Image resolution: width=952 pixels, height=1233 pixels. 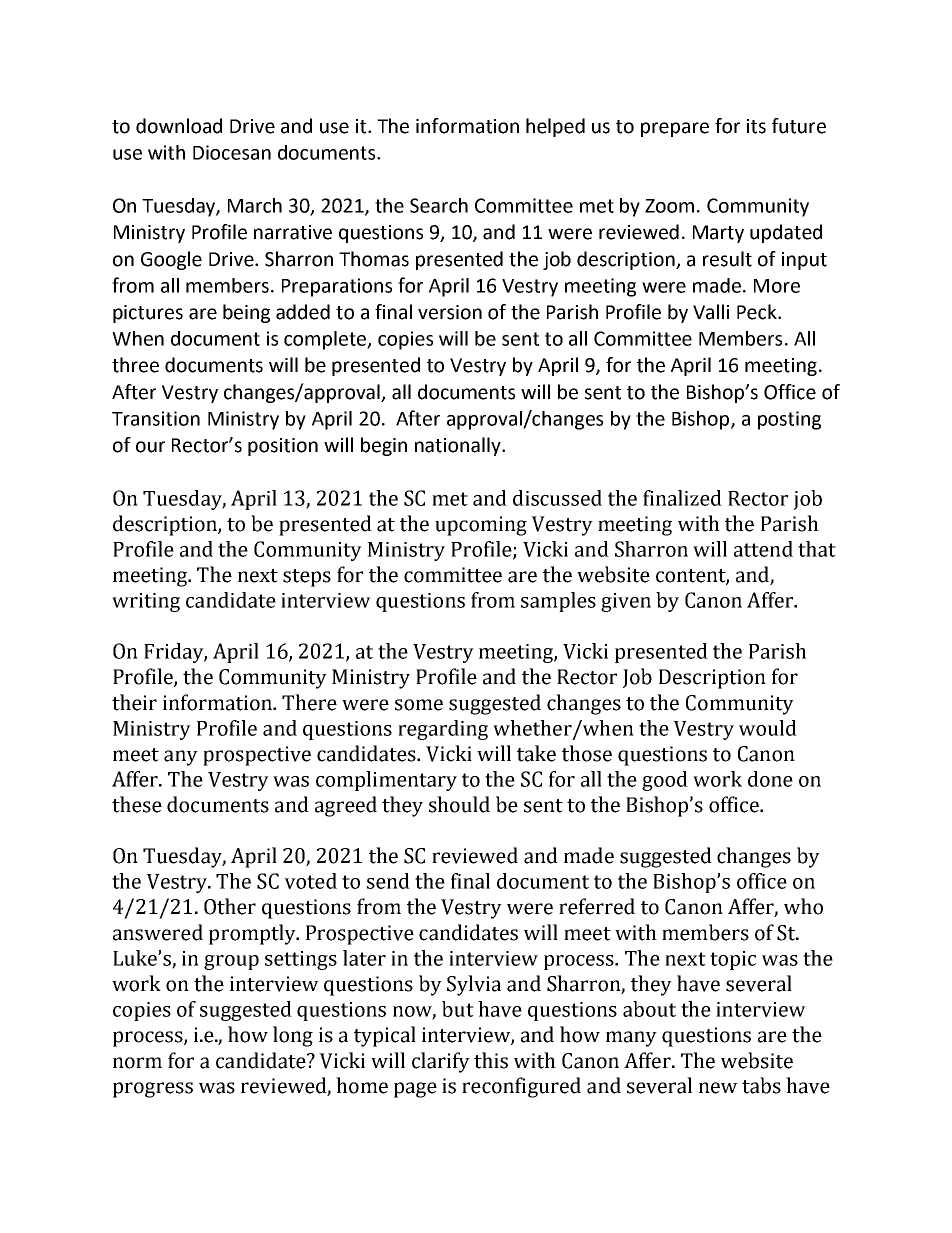 What do you see at coordinates (153, 1090) in the screenshot?
I see `progress` at bounding box center [153, 1090].
